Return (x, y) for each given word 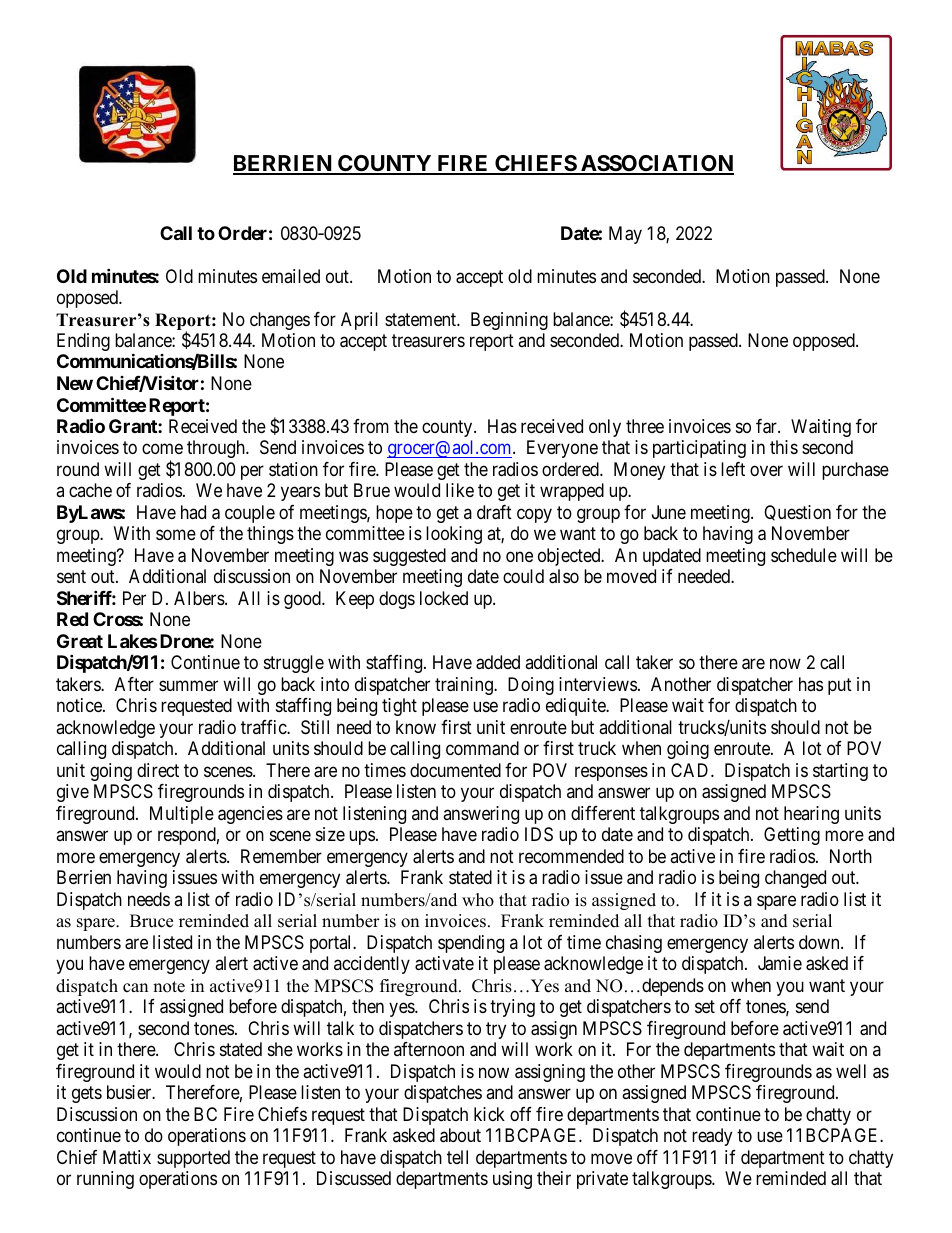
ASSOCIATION (656, 164)
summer (188, 685)
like (460, 490)
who (478, 900)
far (767, 426)
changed (795, 879)
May (625, 235)
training (465, 686)
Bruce (151, 921)
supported (193, 1159)
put (840, 686)
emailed (291, 276)
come (162, 449)
